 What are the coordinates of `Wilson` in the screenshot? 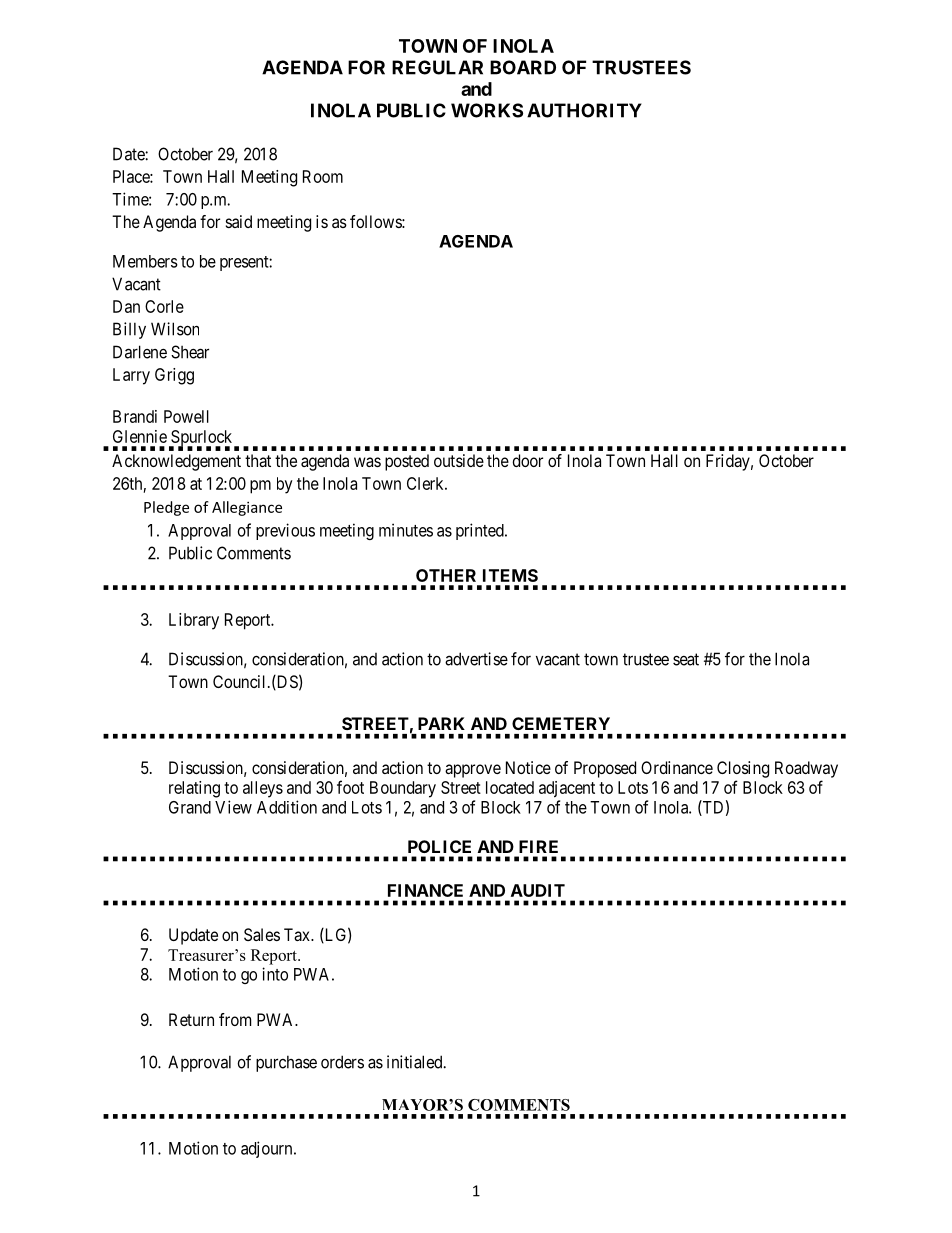 It's located at (175, 329).
